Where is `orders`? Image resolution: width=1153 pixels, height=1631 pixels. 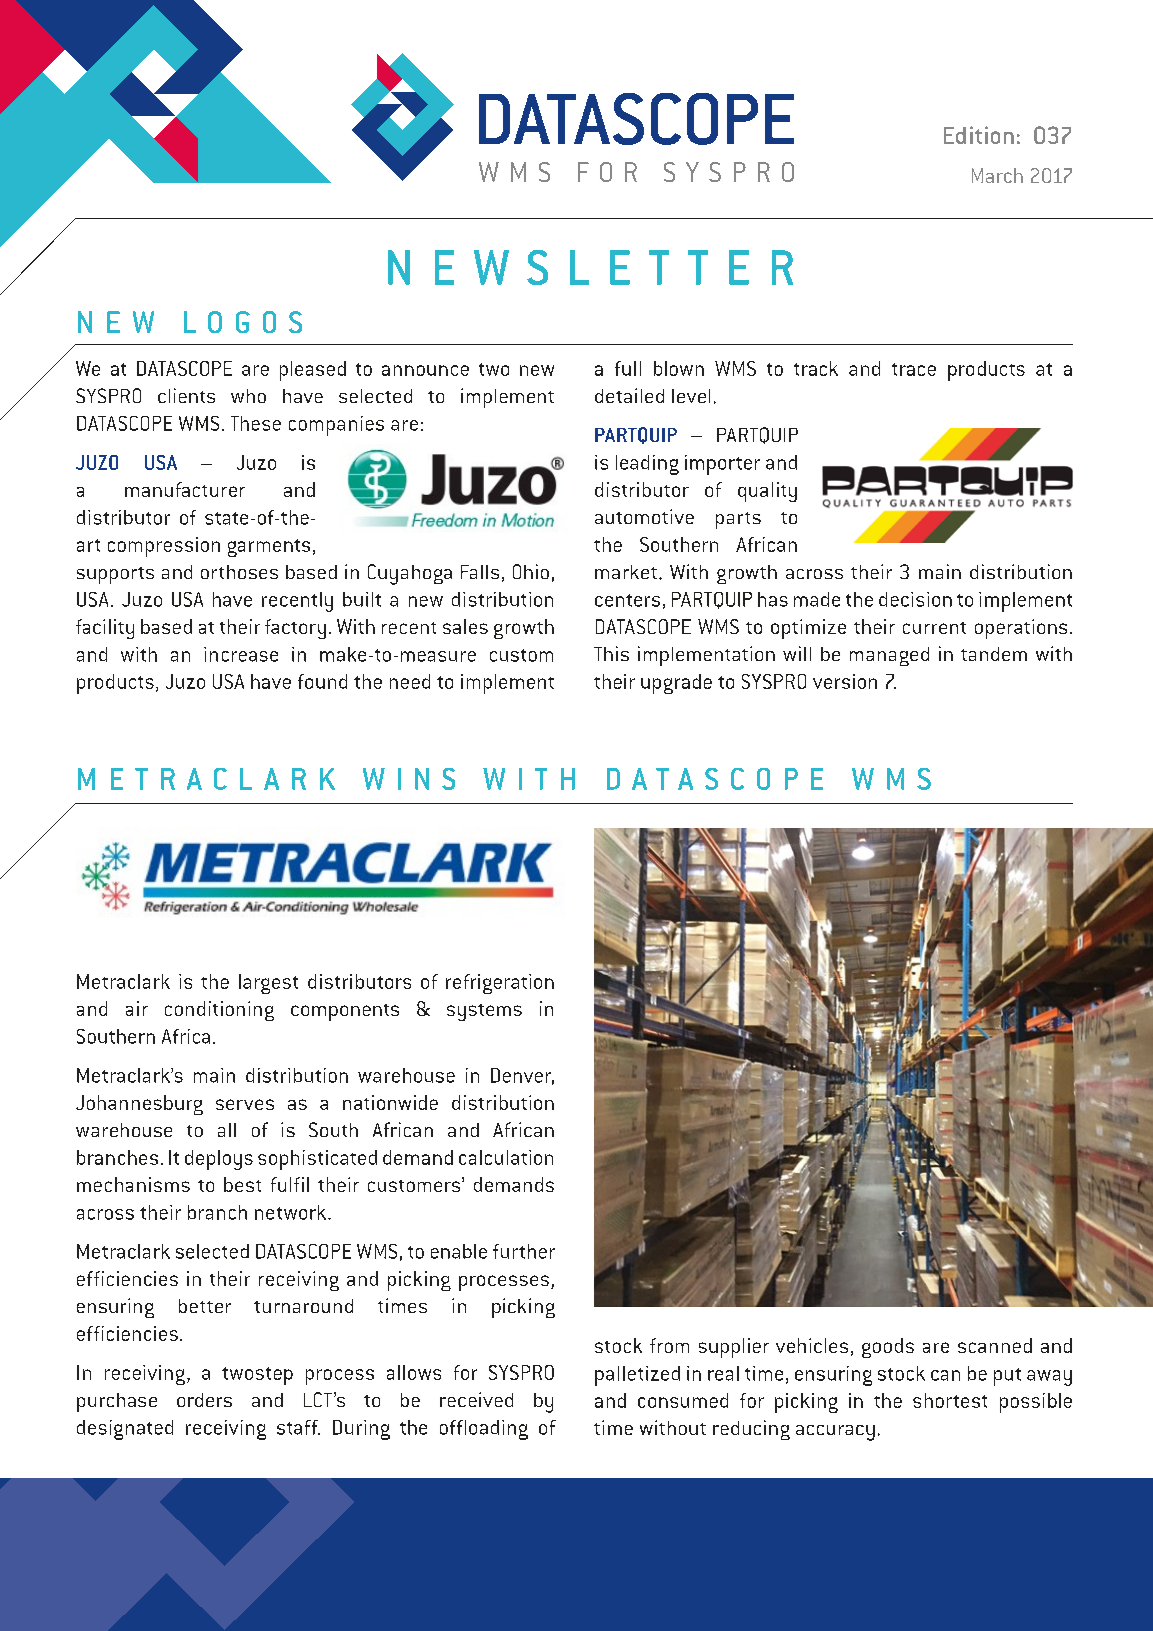
orders is located at coordinates (204, 1400).
